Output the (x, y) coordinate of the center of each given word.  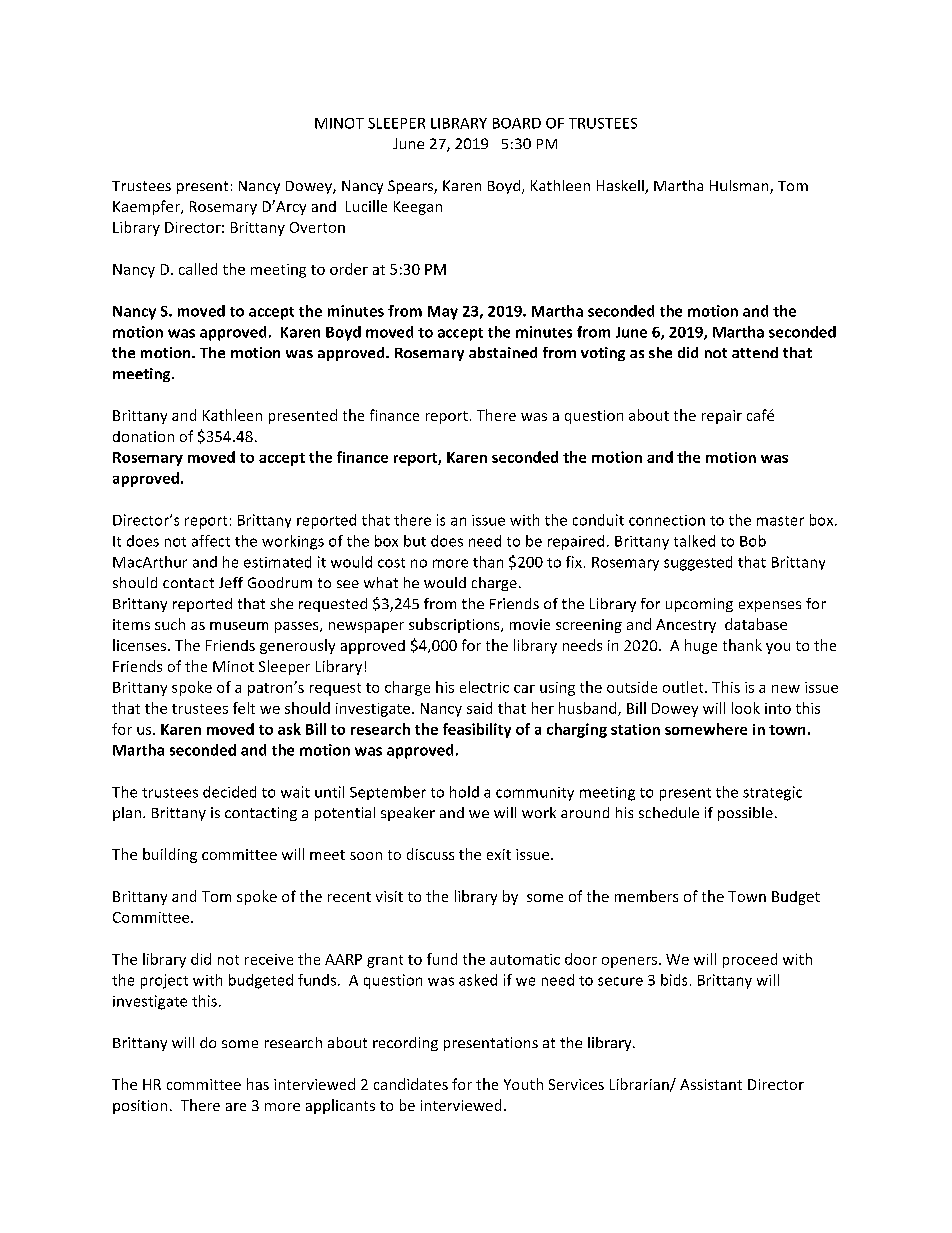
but (415, 541)
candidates (411, 1084)
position (140, 1107)
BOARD (517, 123)
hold (464, 792)
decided (229, 792)
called (198, 269)
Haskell (621, 187)
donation (143, 436)
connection (667, 520)
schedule (669, 812)
